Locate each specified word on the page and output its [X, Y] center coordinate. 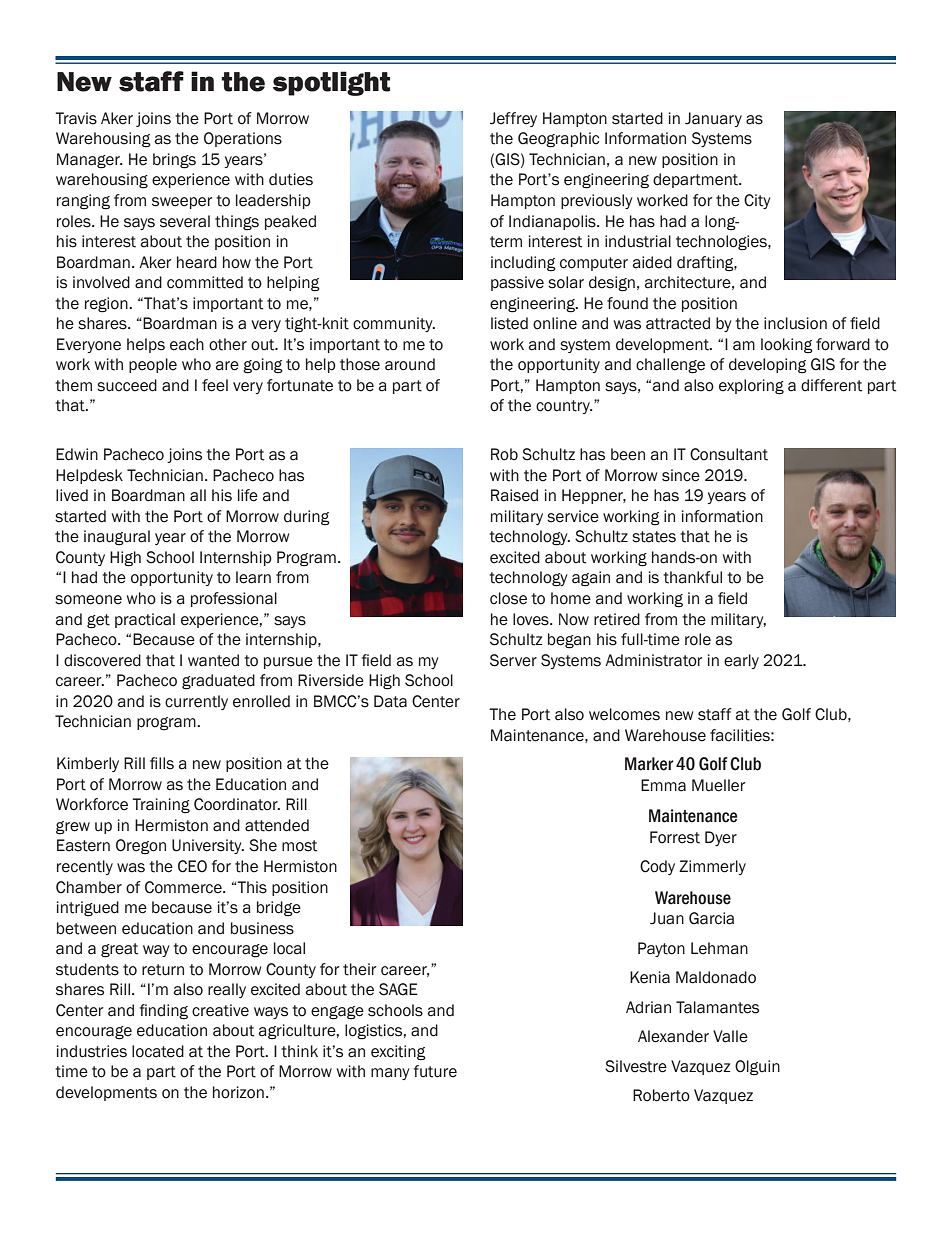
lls [166, 763]
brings [174, 161]
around [410, 364]
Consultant [729, 454]
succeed [127, 385]
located [158, 1051]
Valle [730, 1036]
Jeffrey [513, 119]
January [713, 119]
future [435, 1071]
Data [390, 701]
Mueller [718, 785]
